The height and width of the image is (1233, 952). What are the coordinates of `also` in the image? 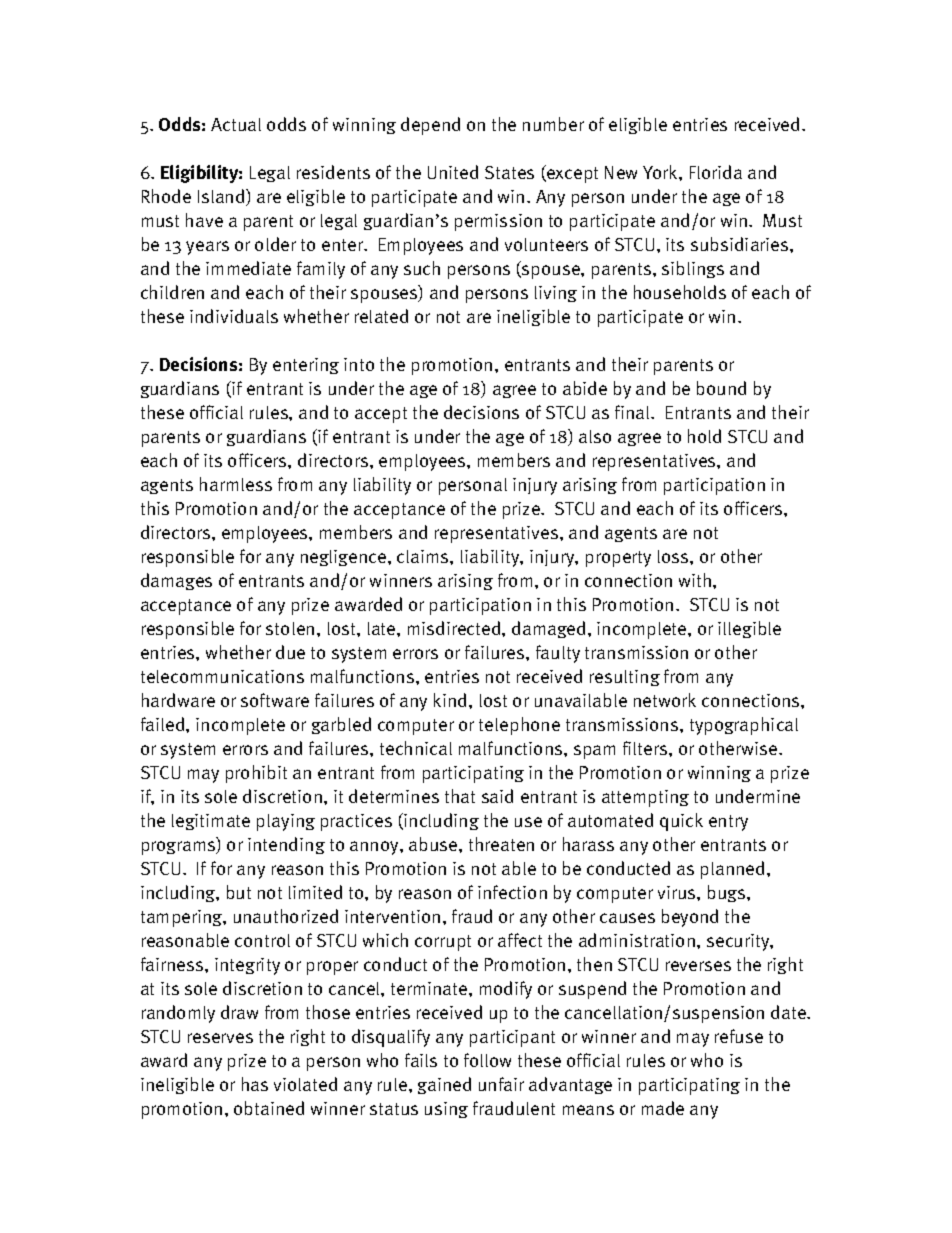 It's located at (595, 436).
